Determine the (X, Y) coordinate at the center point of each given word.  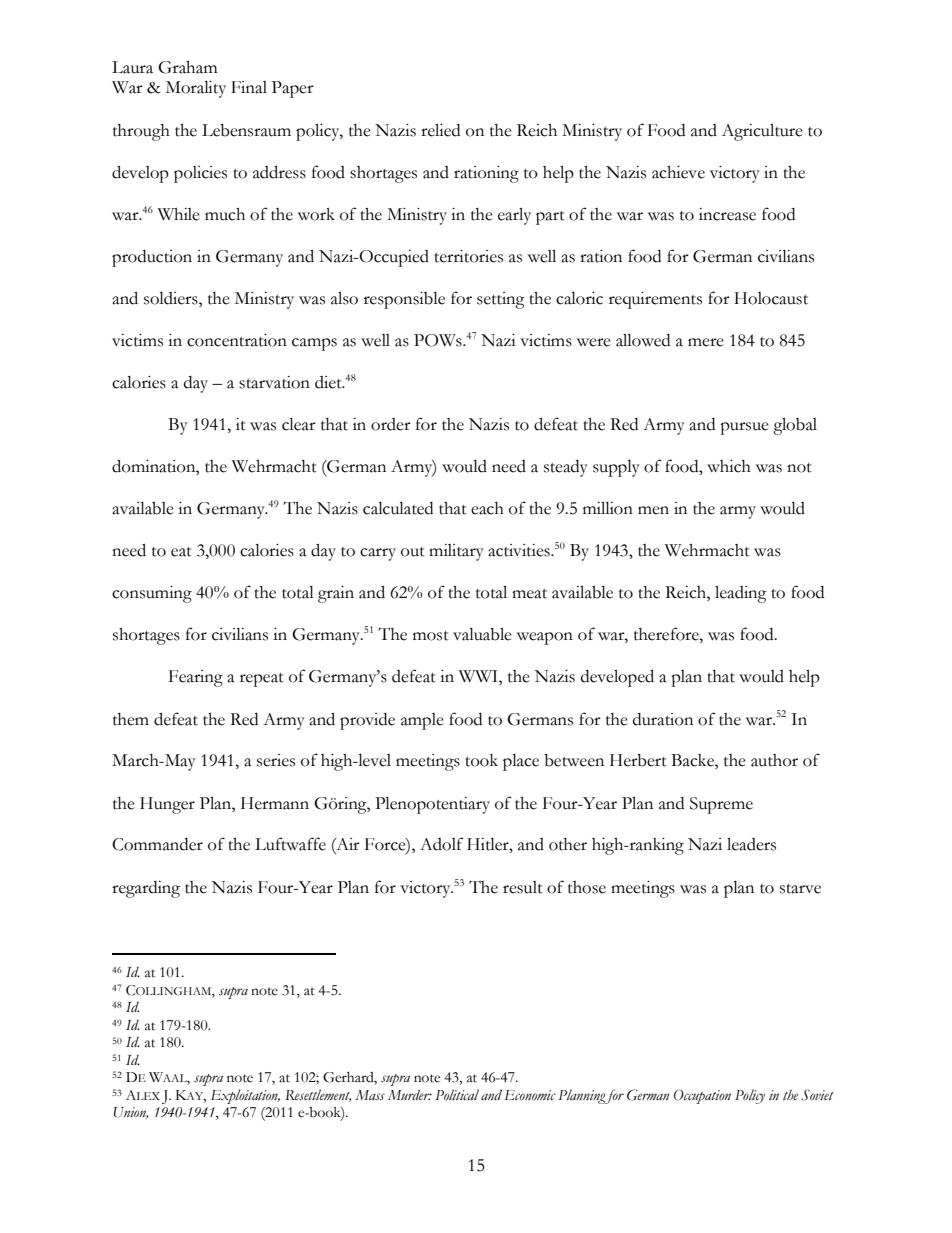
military (456, 552)
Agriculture (762, 132)
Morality (196, 89)
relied (440, 130)
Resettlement (318, 1095)
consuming (152, 594)
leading (741, 594)
